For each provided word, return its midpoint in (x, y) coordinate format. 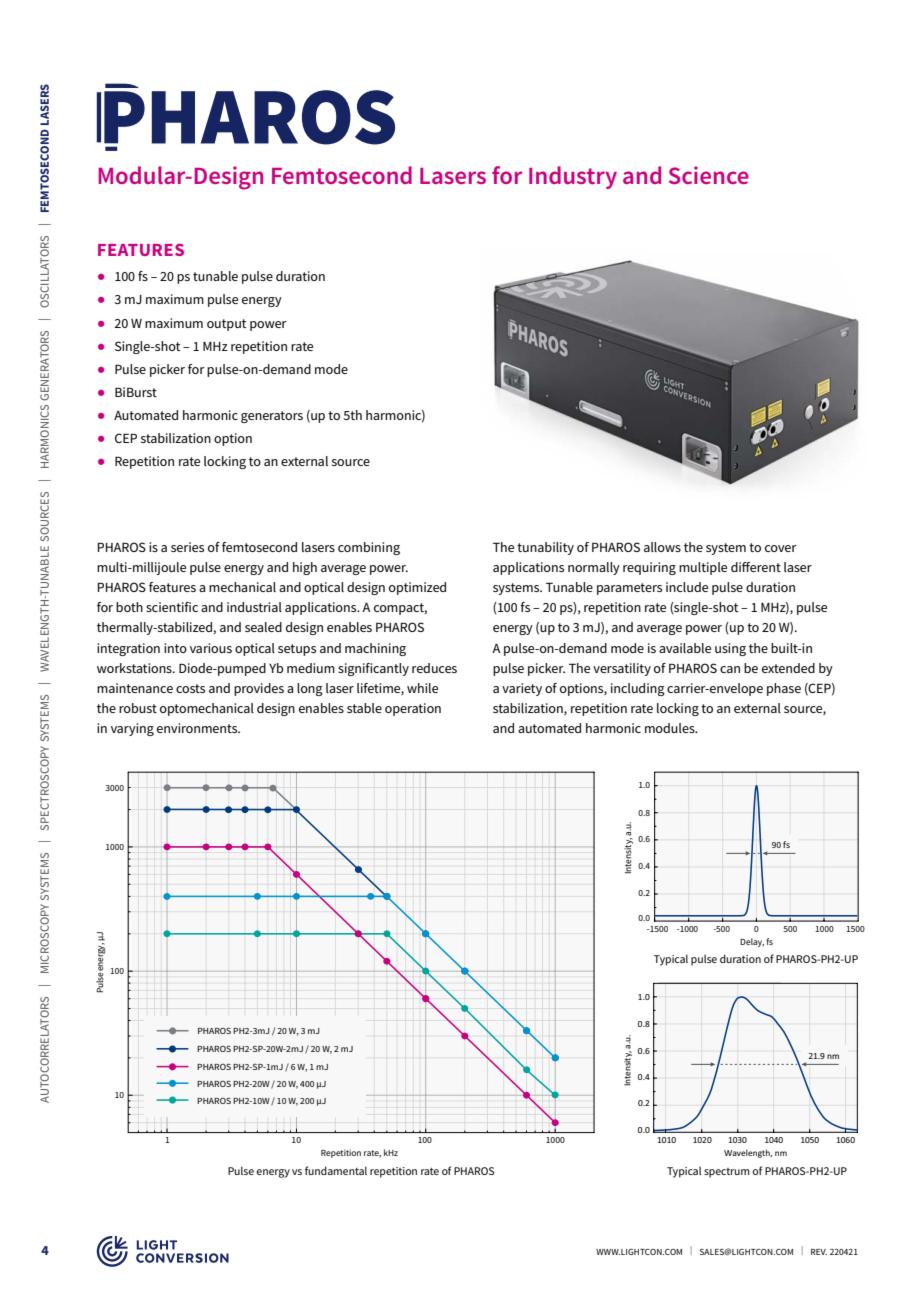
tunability (545, 548)
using (730, 649)
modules (671, 728)
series (187, 547)
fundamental (336, 1170)
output (227, 325)
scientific (172, 607)
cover (781, 548)
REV (819, 1252)
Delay (752, 942)
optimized (417, 588)
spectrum (727, 1173)
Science (709, 175)
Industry (573, 177)
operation (413, 709)
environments (198, 728)
